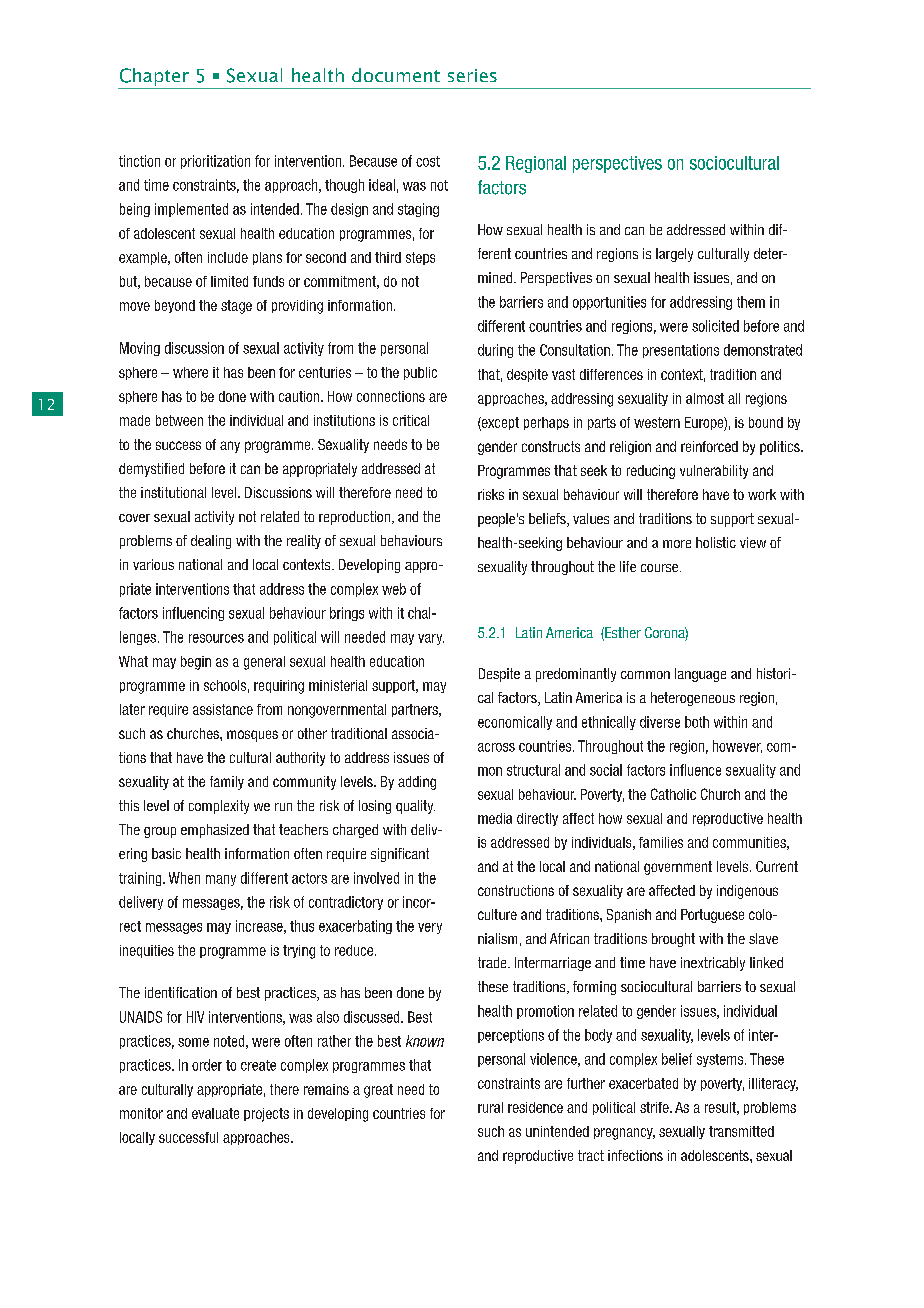  I want to click on family, so click(227, 783).
